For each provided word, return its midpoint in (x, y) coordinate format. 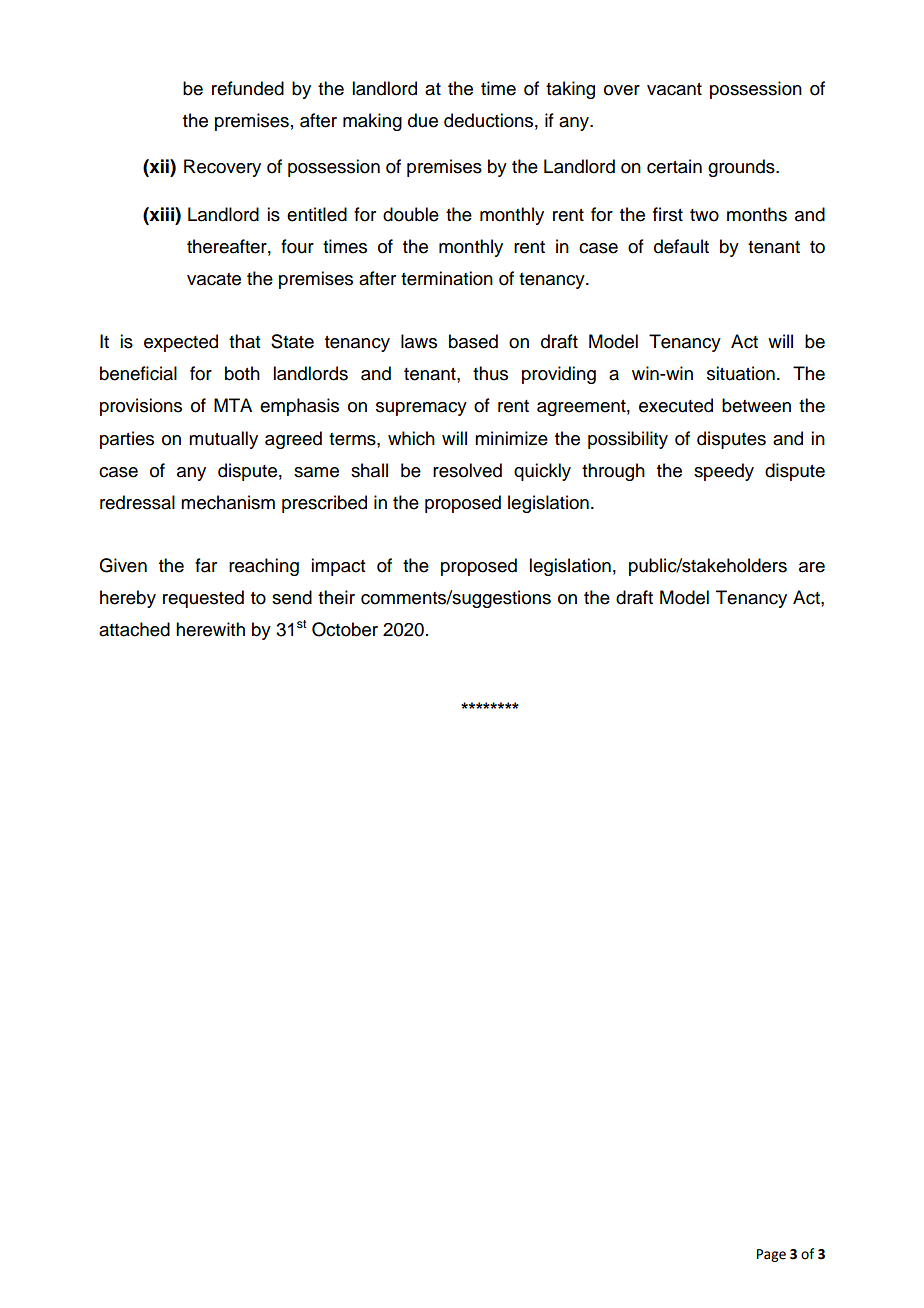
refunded (248, 88)
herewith (210, 629)
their (336, 597)
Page (771, 1255)
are (812, 567)
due (423, 120)
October (345, 629)
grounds (742, 168)
